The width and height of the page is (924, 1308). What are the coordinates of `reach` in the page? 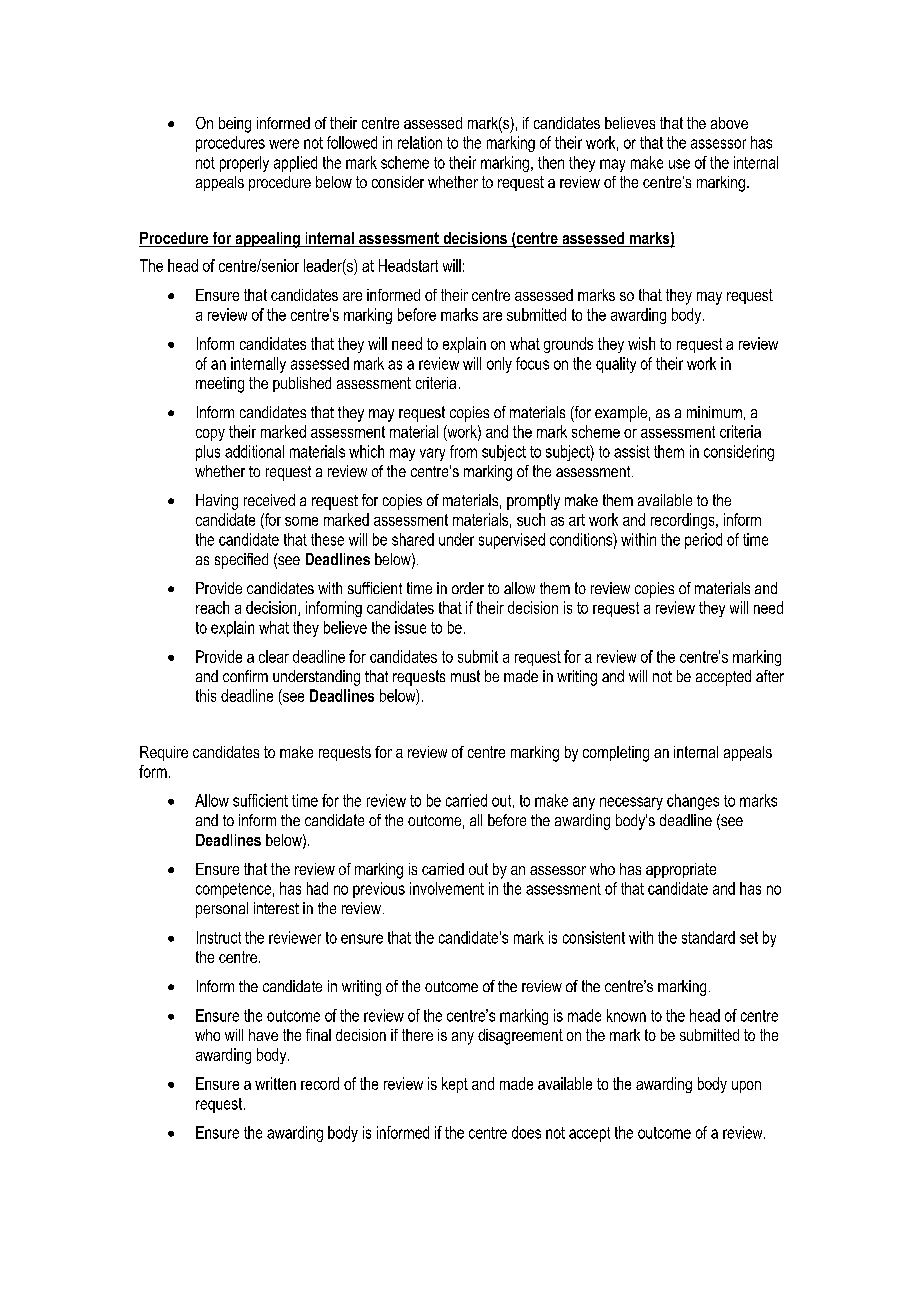 It's located at (212, 607).
